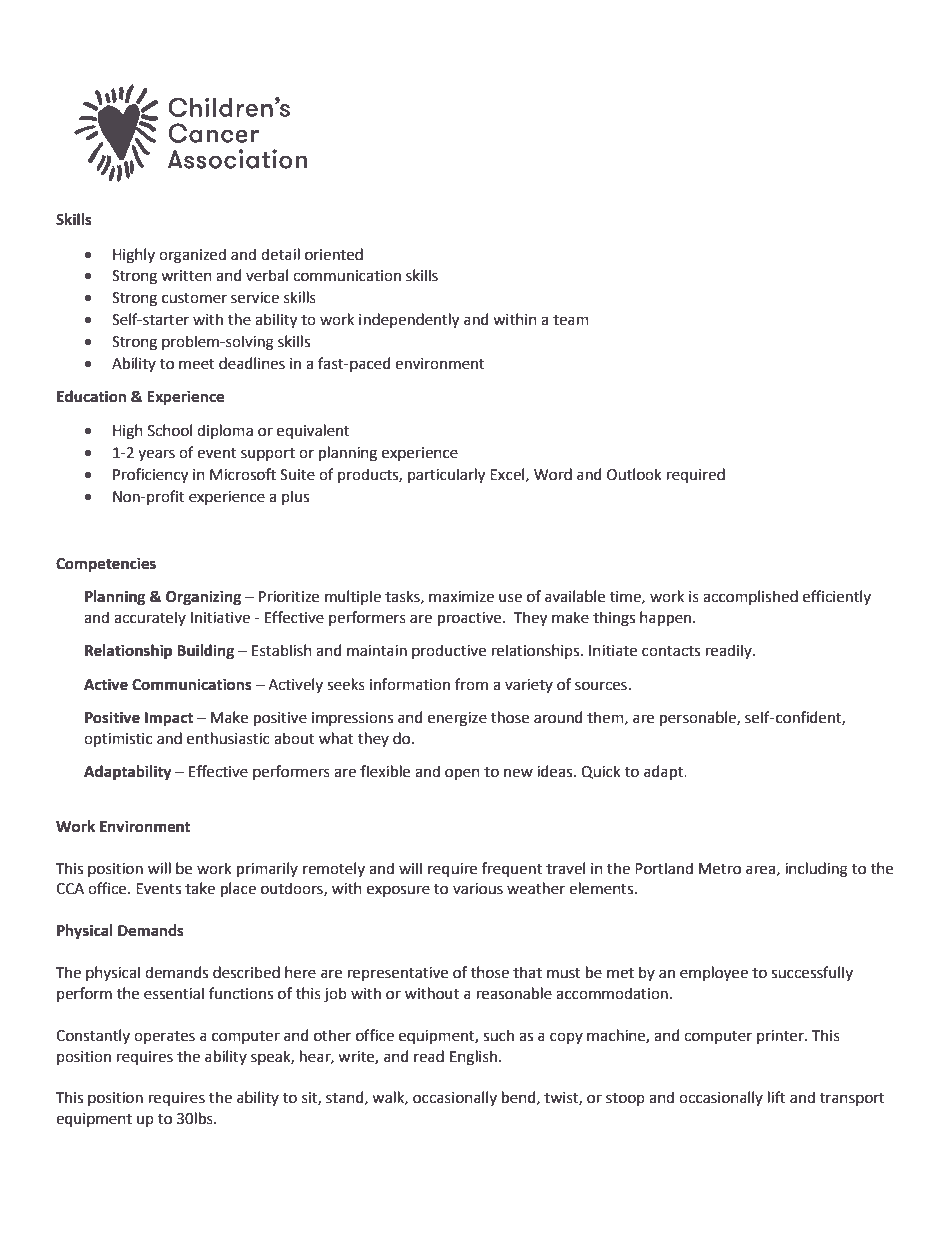  Describe the element at coordinates (164, 1037) in the screenshot. I see `operates` at that location.
